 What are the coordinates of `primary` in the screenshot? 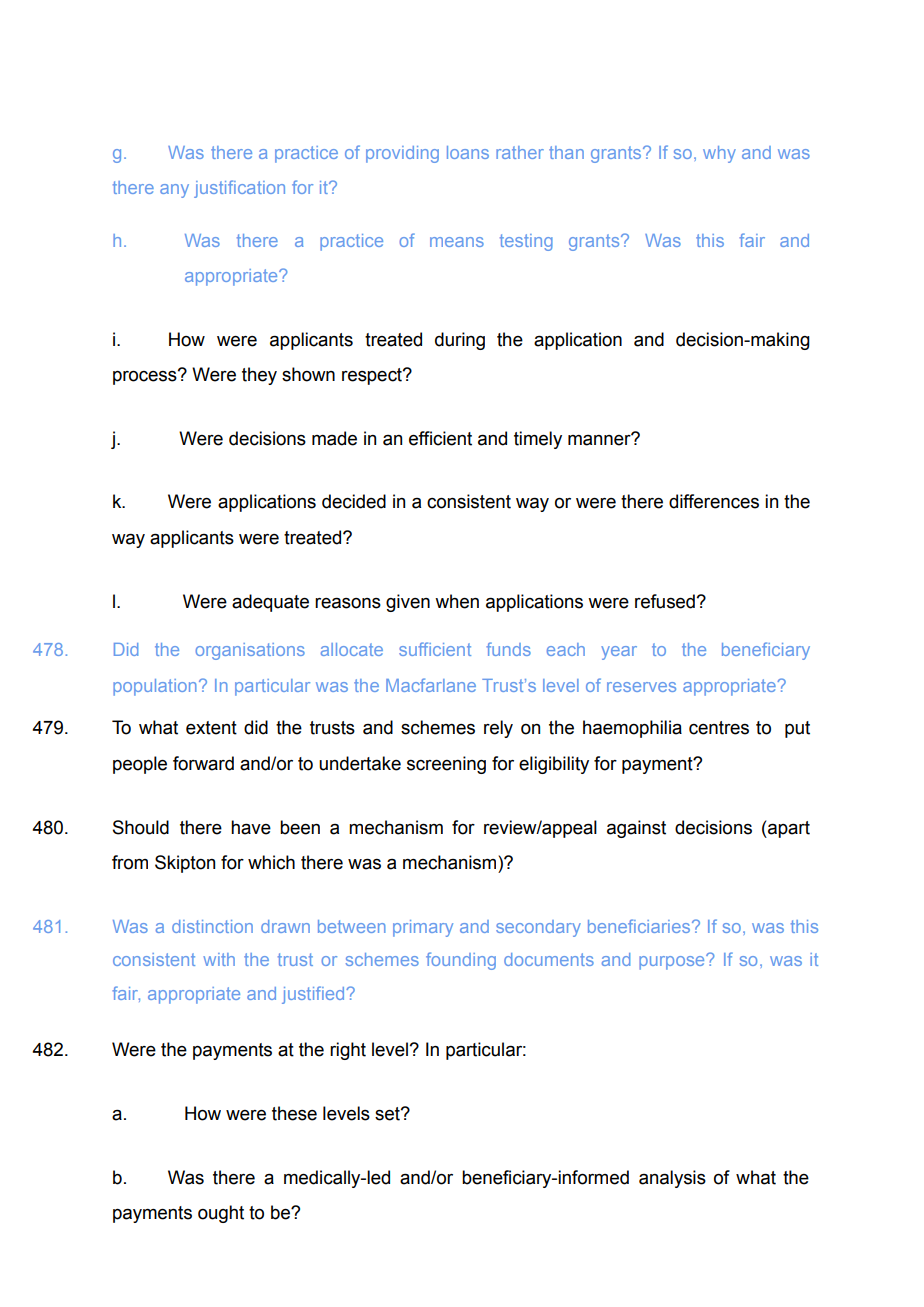 It's located at (423, 928).
